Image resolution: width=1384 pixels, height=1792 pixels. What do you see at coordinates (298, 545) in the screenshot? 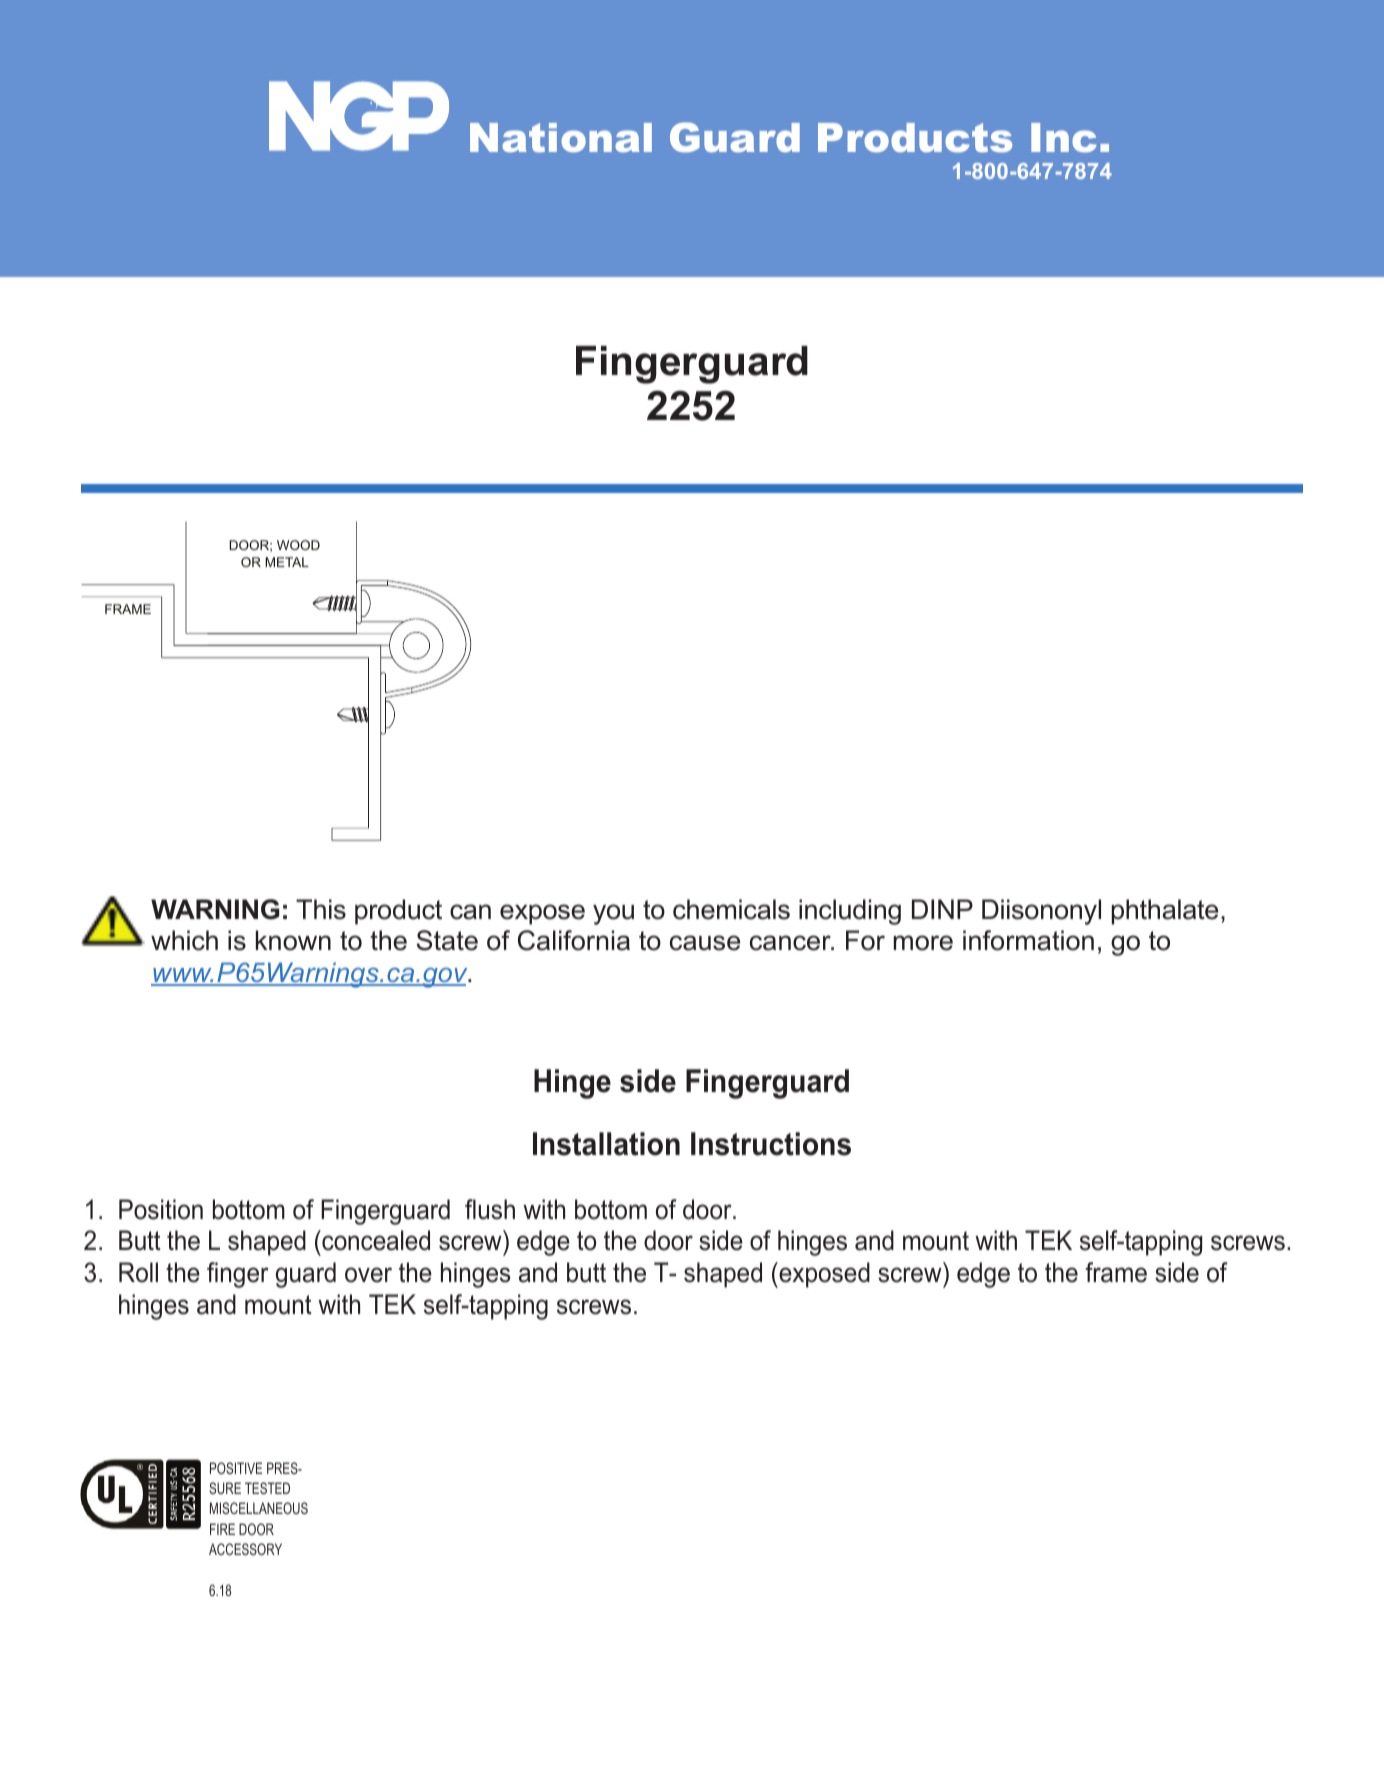
I see `WOOD` at bounding box center [298, 545].
